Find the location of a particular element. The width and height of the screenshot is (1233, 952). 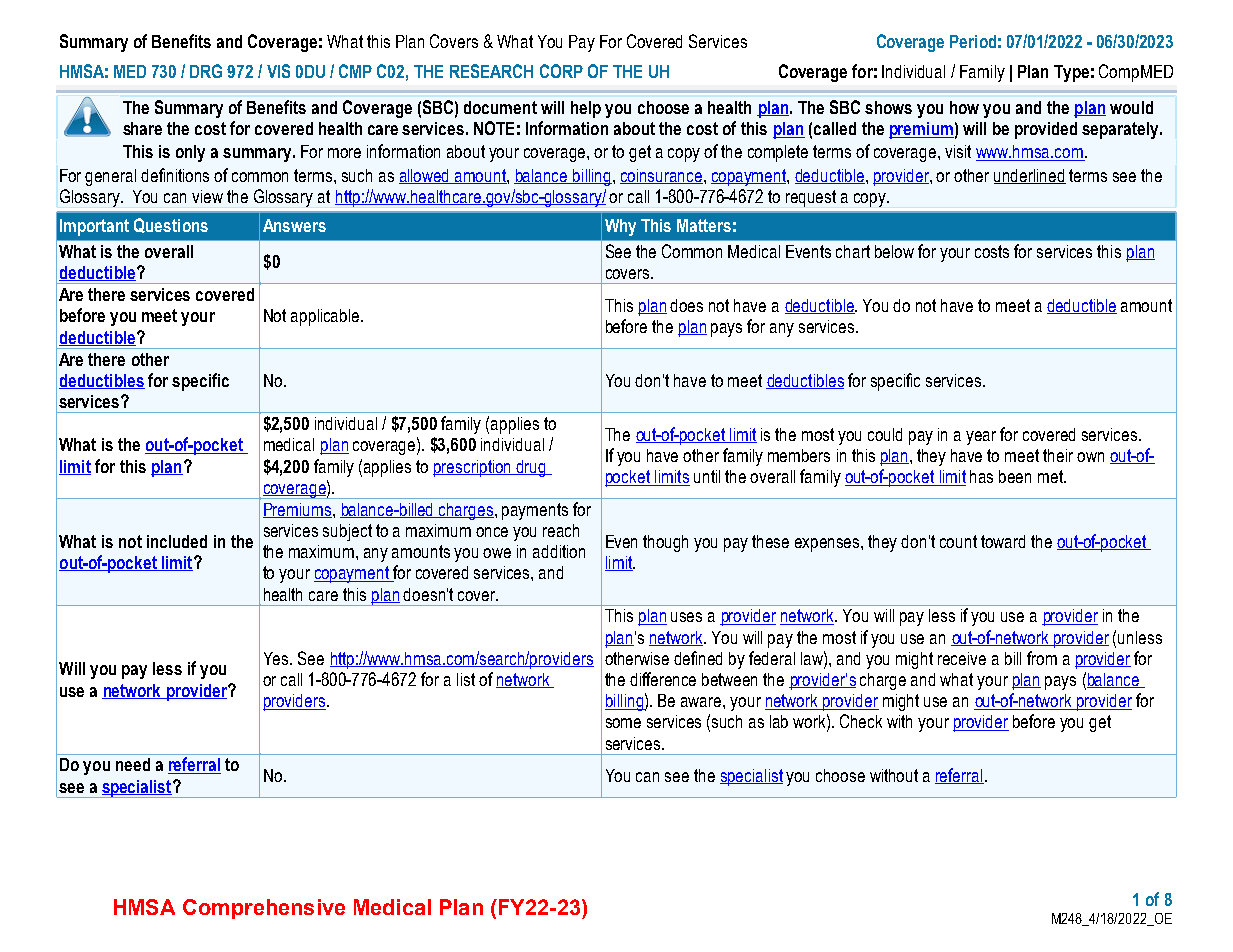

toward is located at coordinates (1003, 541).
